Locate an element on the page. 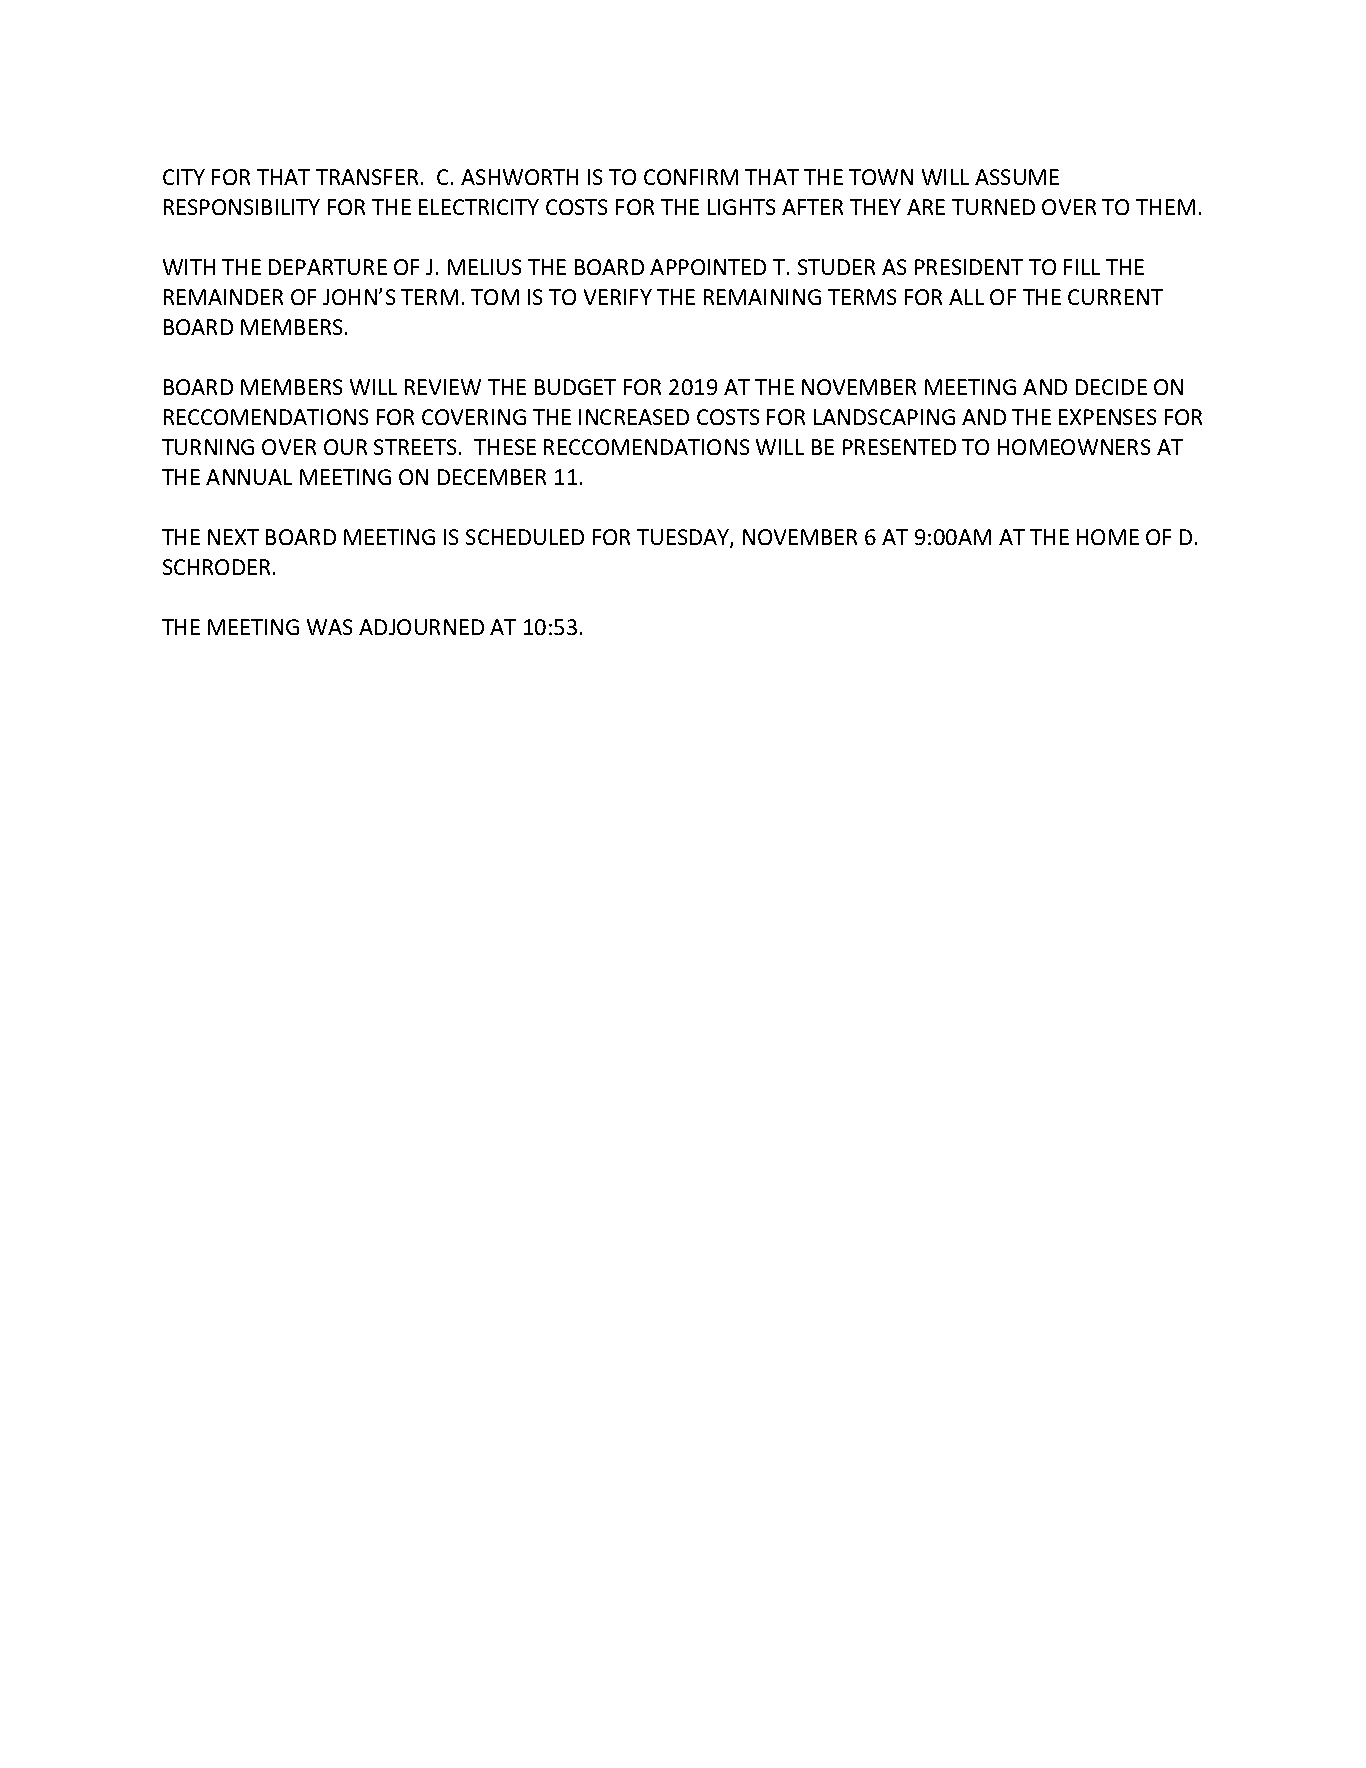  ASSUME is located at coordinates (1017, 177).
